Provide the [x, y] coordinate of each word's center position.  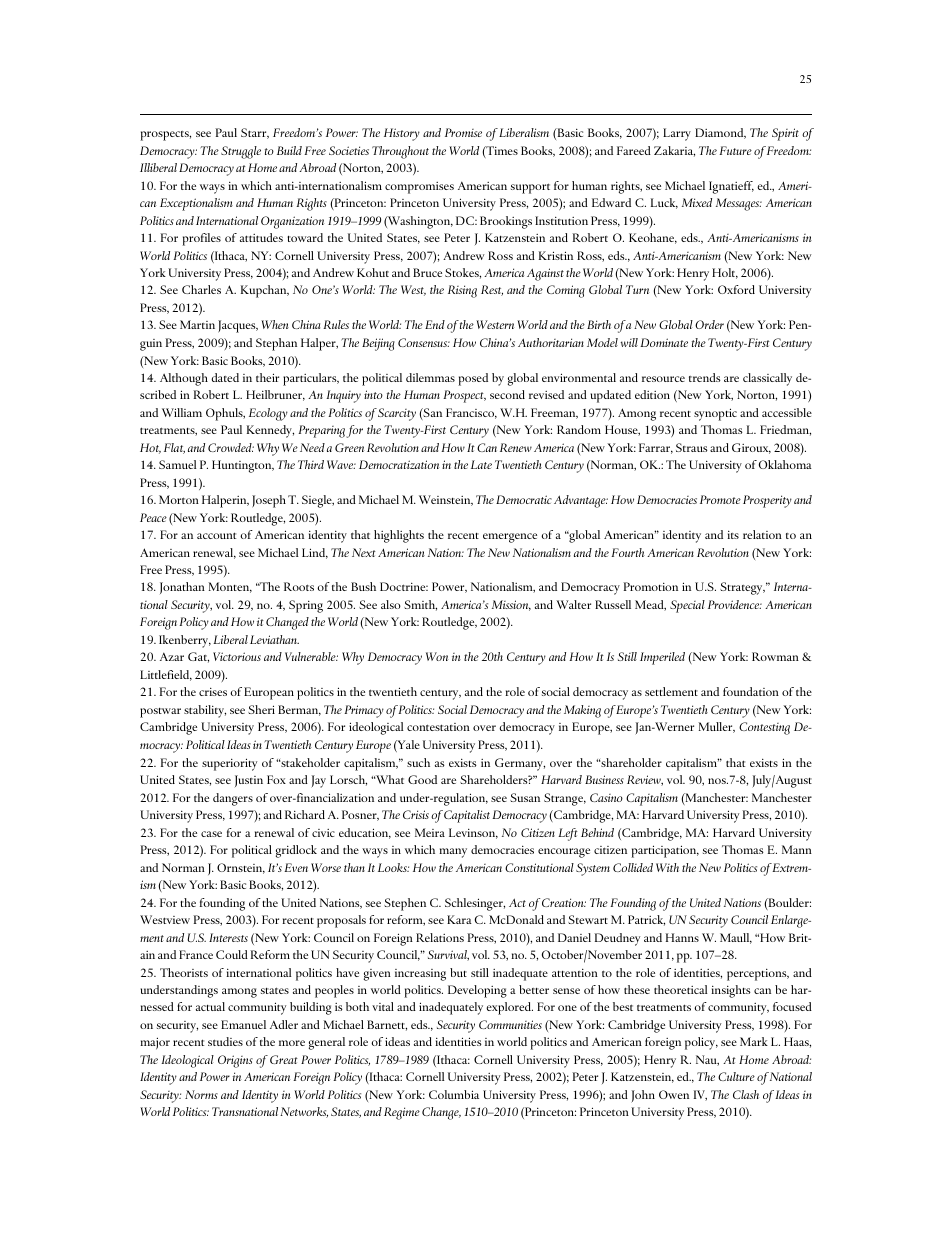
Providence [735, 604]
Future [735, 150]
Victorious [237, 656]
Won [437, 656]
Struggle [241, 152]
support [530, 188]
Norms [201, 1094]
